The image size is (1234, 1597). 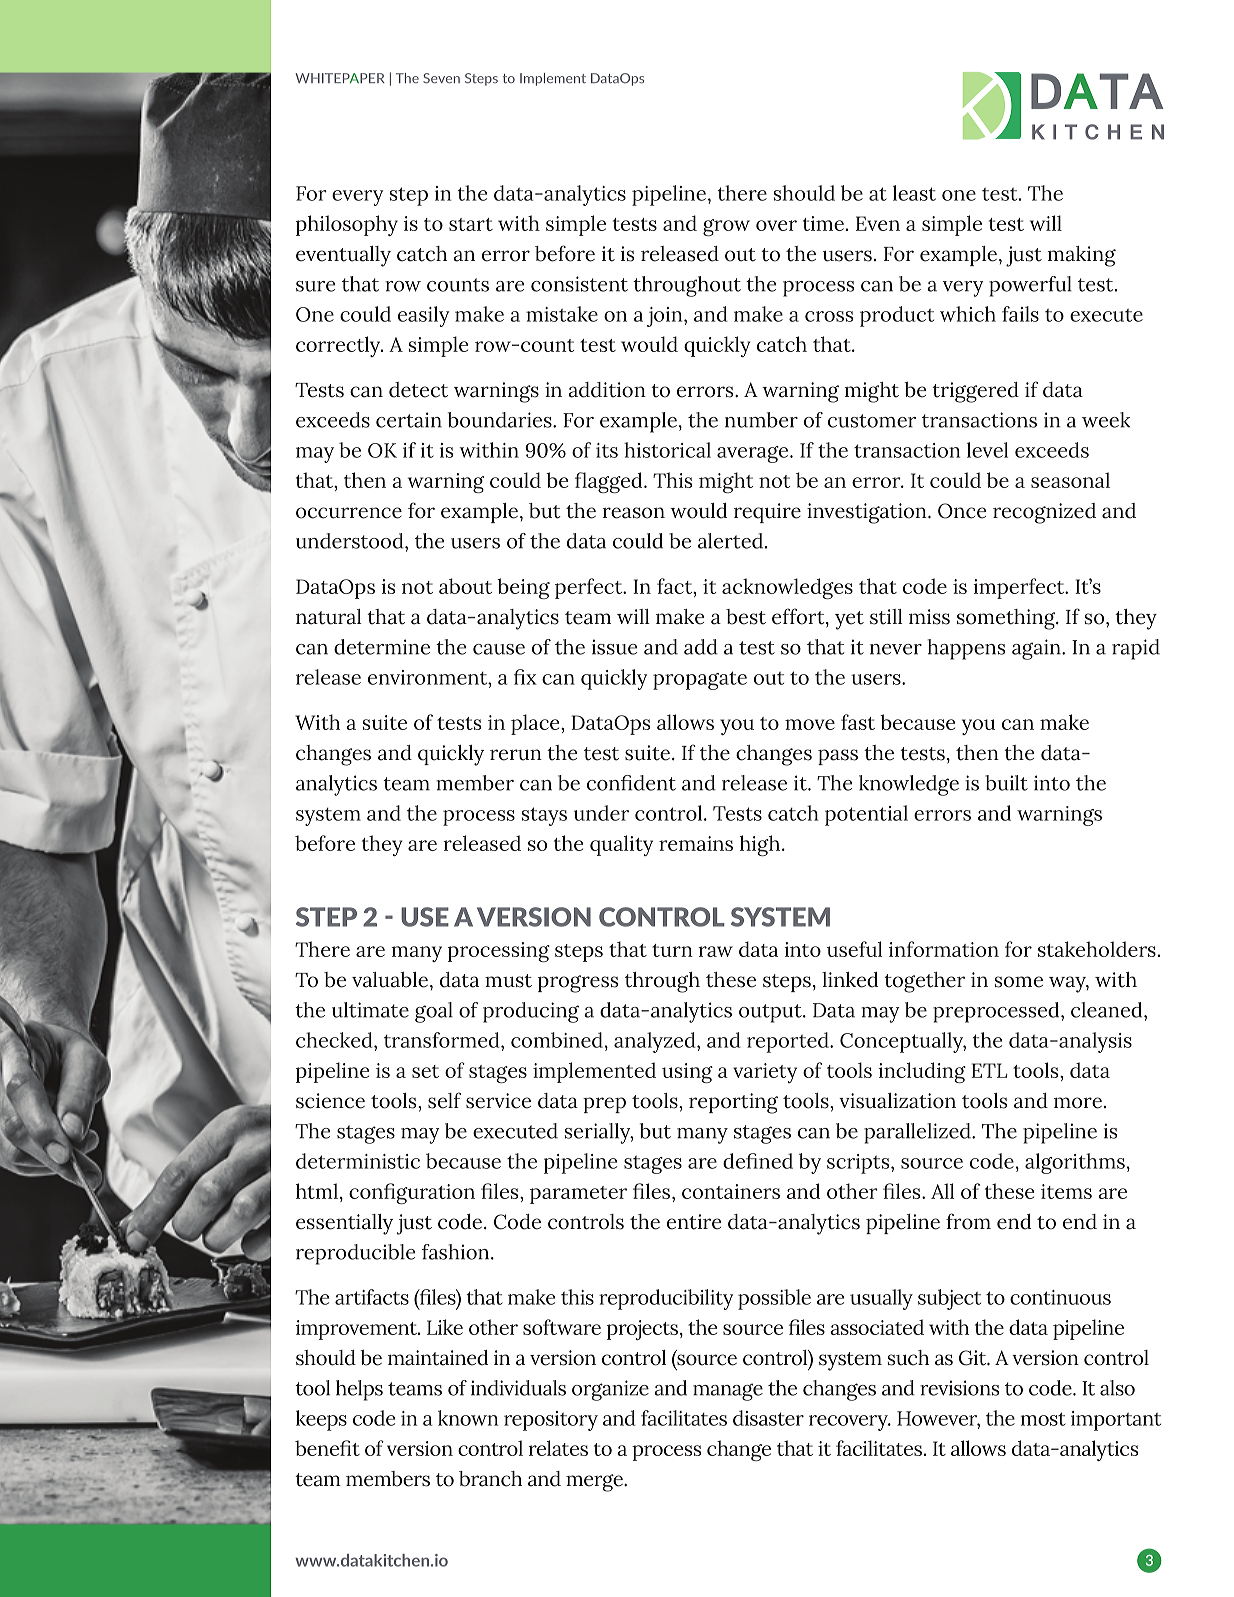 What do you see at coordinates (914, 193) in the document?
I see `least` at bounding box center [914, 193].
